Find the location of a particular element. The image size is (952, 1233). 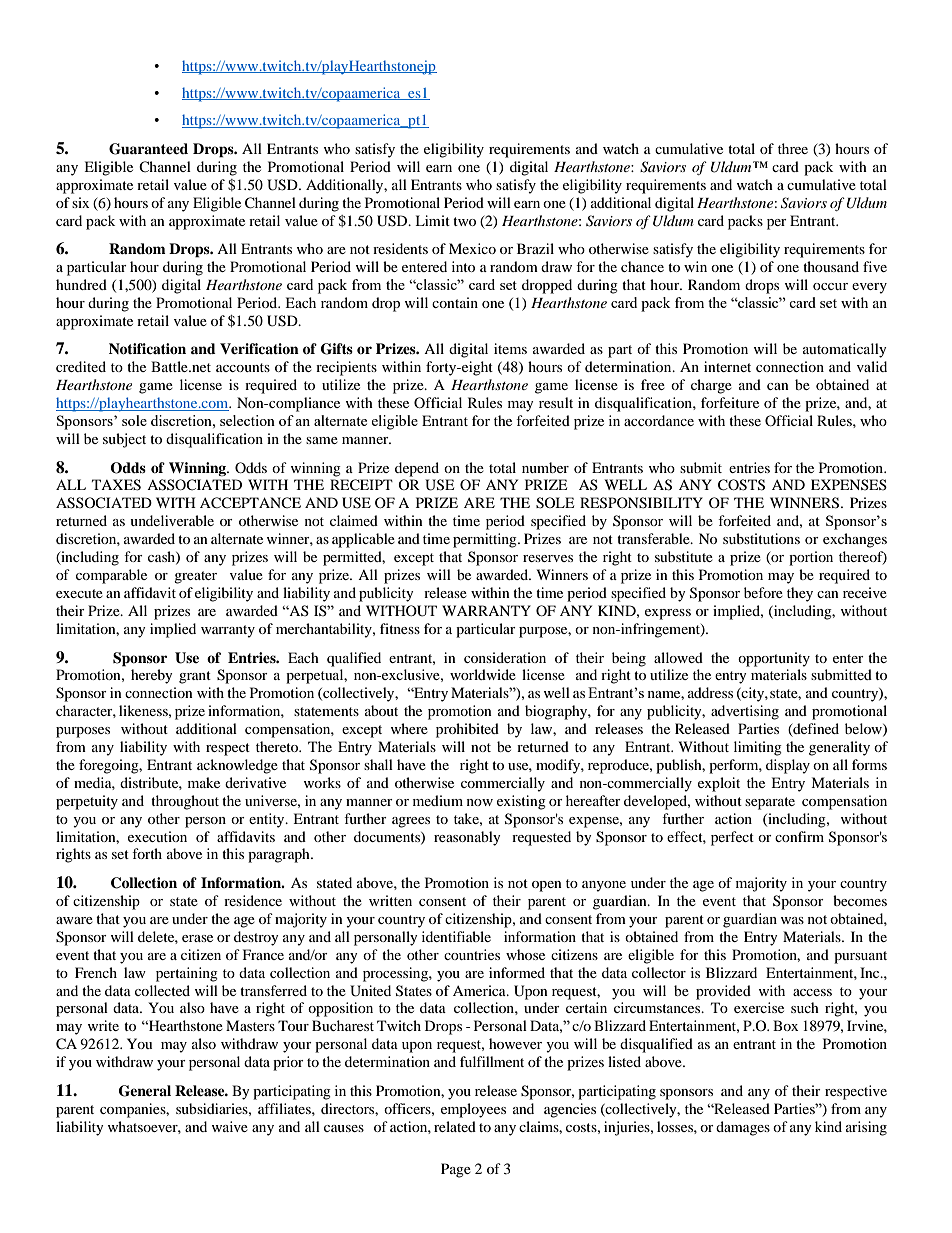

erase is located at coordinates (197, 938).
